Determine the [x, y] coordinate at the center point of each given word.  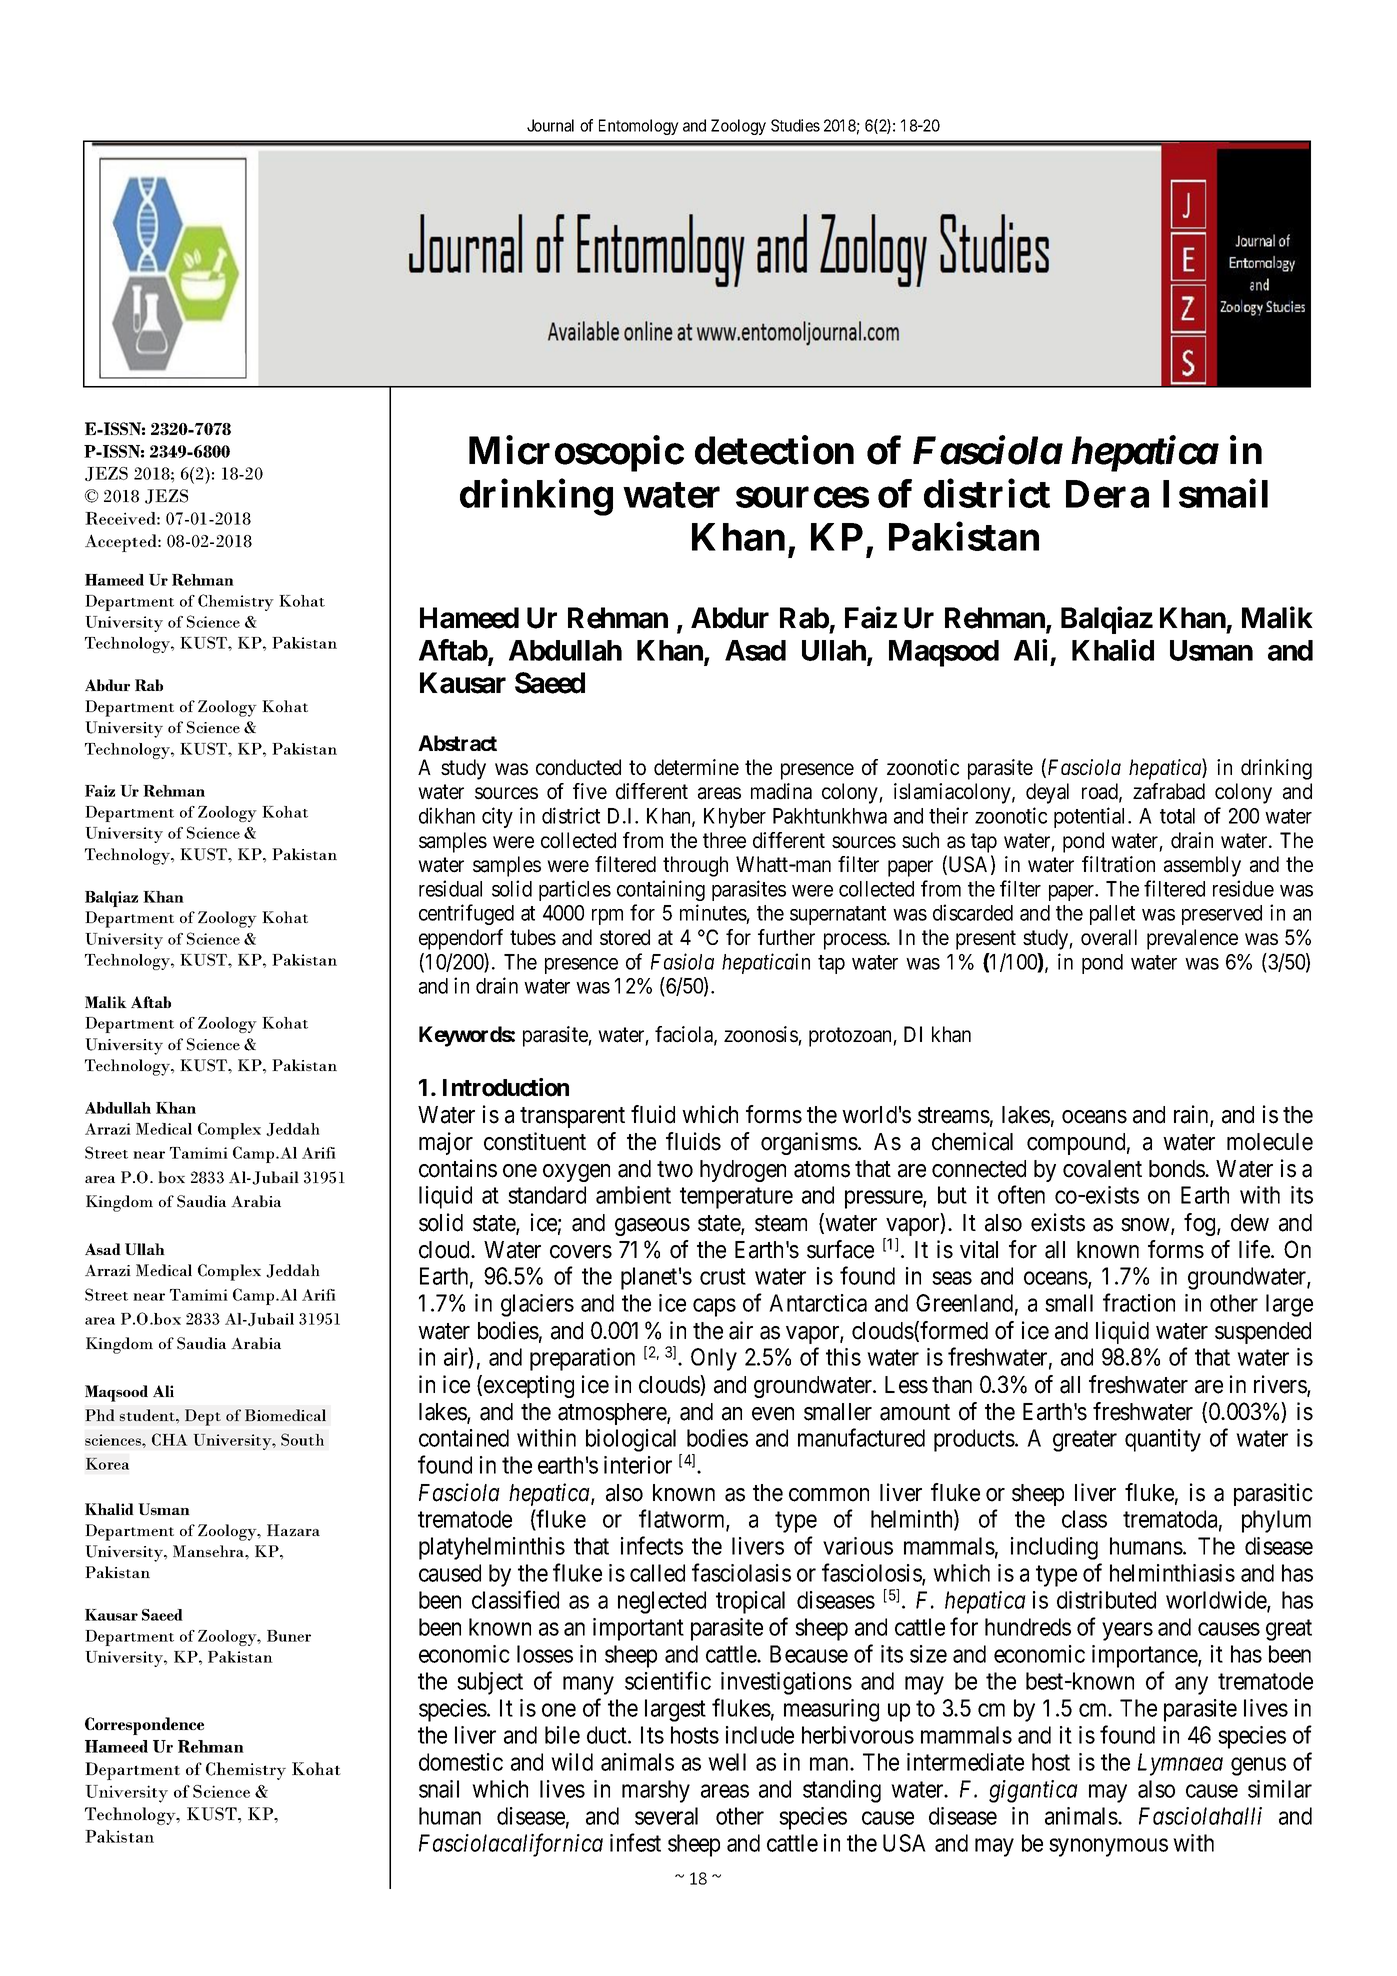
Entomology [639, 127]
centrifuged [466, 914]
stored [625, 937]
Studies [795, 125]
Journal [550, 125]
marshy [656, 1791]
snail [439, 1789]
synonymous [1108, 1848]
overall [1109, 937]
